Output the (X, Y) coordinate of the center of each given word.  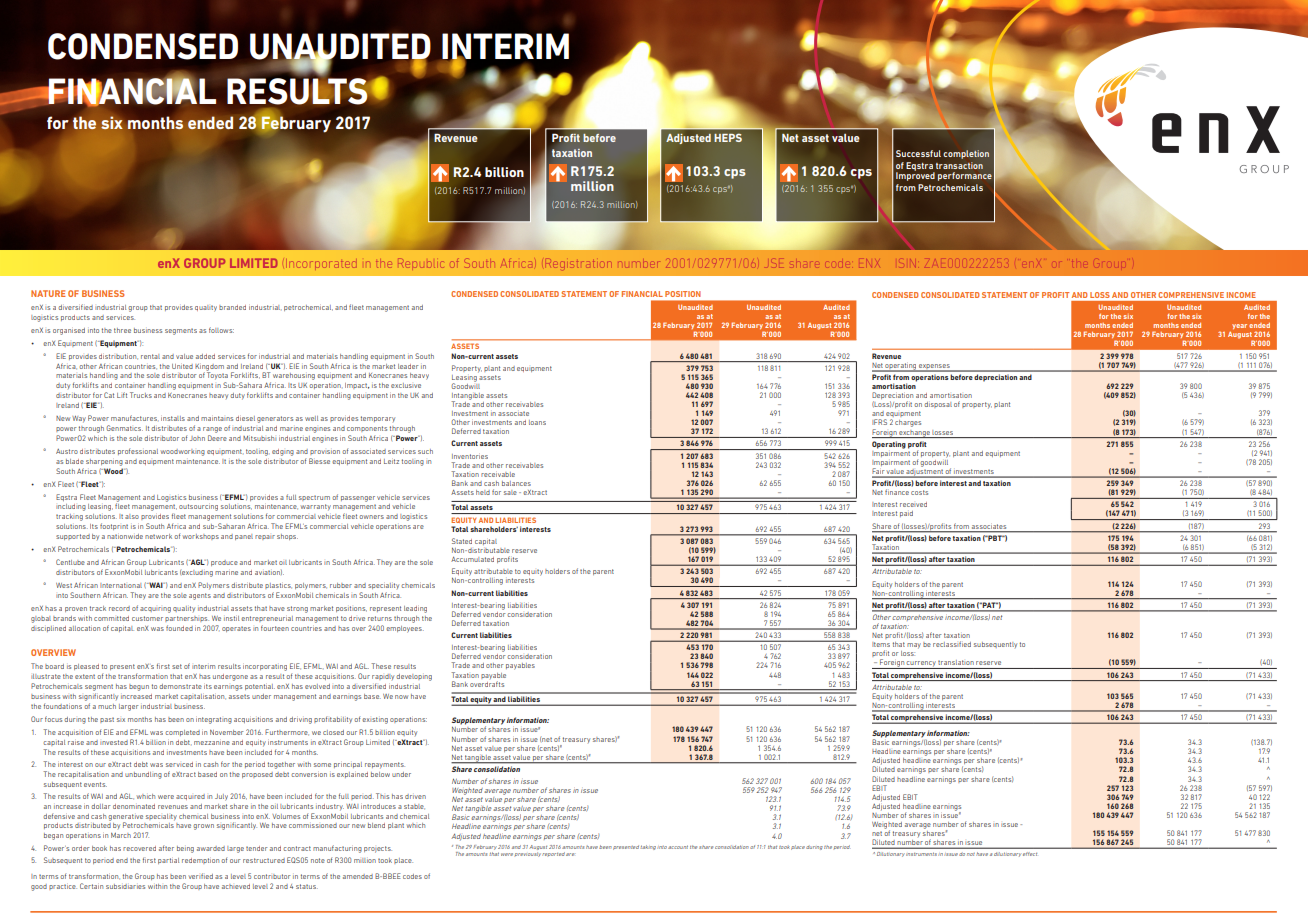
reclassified (952, 644)
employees (405, 629)
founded (179, 628)
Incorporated (321, 263)
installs (173, 418)
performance (965, 176)
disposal (938, 405)
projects (378, 849)
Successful (918, 153)
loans (537, 422)
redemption (200, 861)
